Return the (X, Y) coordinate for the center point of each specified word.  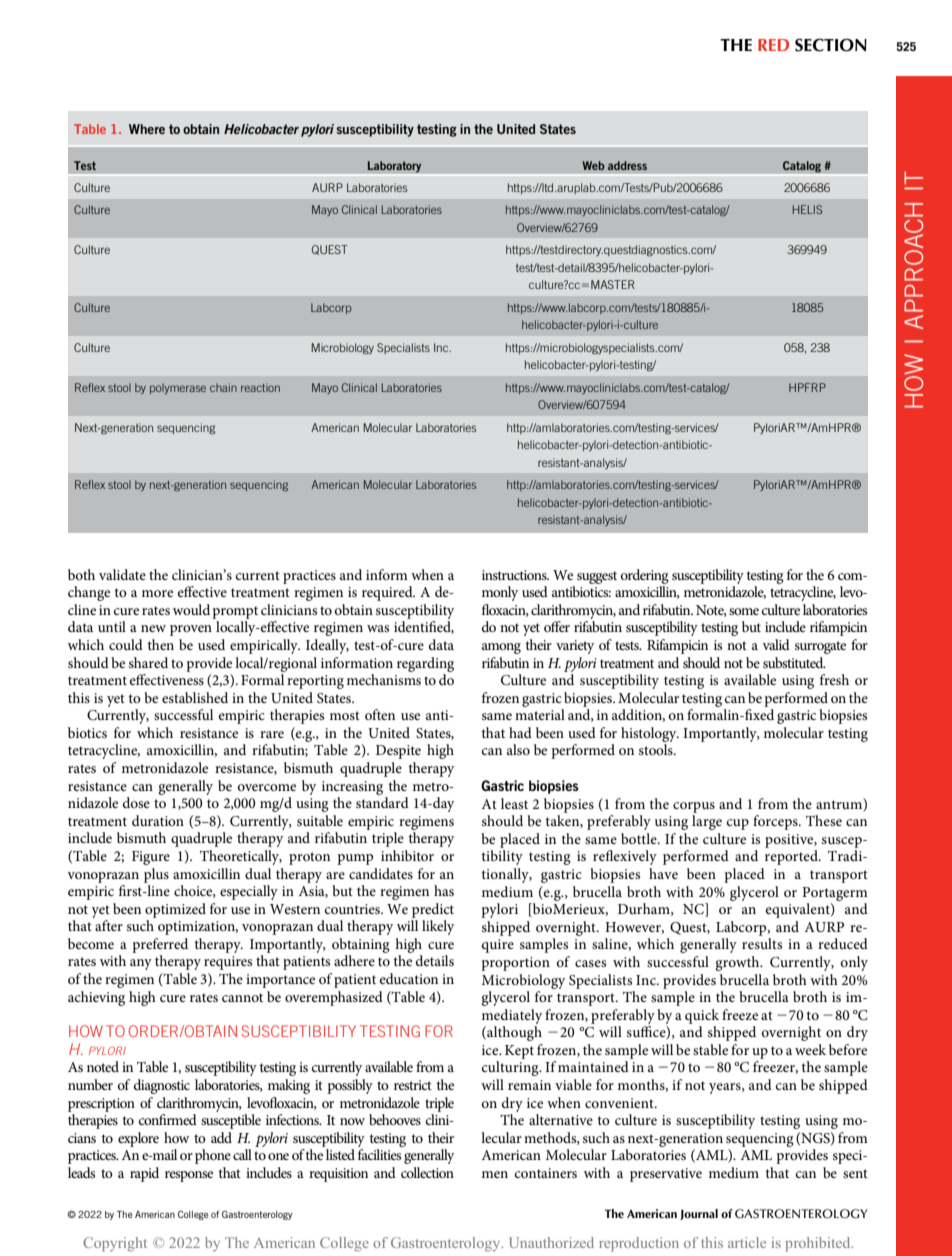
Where (147, 129)
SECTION (831, 45)
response (189, 1176)
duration (158, 820)
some (744, 611)
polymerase (178, 388)
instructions (515, 575)
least (514, 803)
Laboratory (394, 167)
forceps (776, 822)
